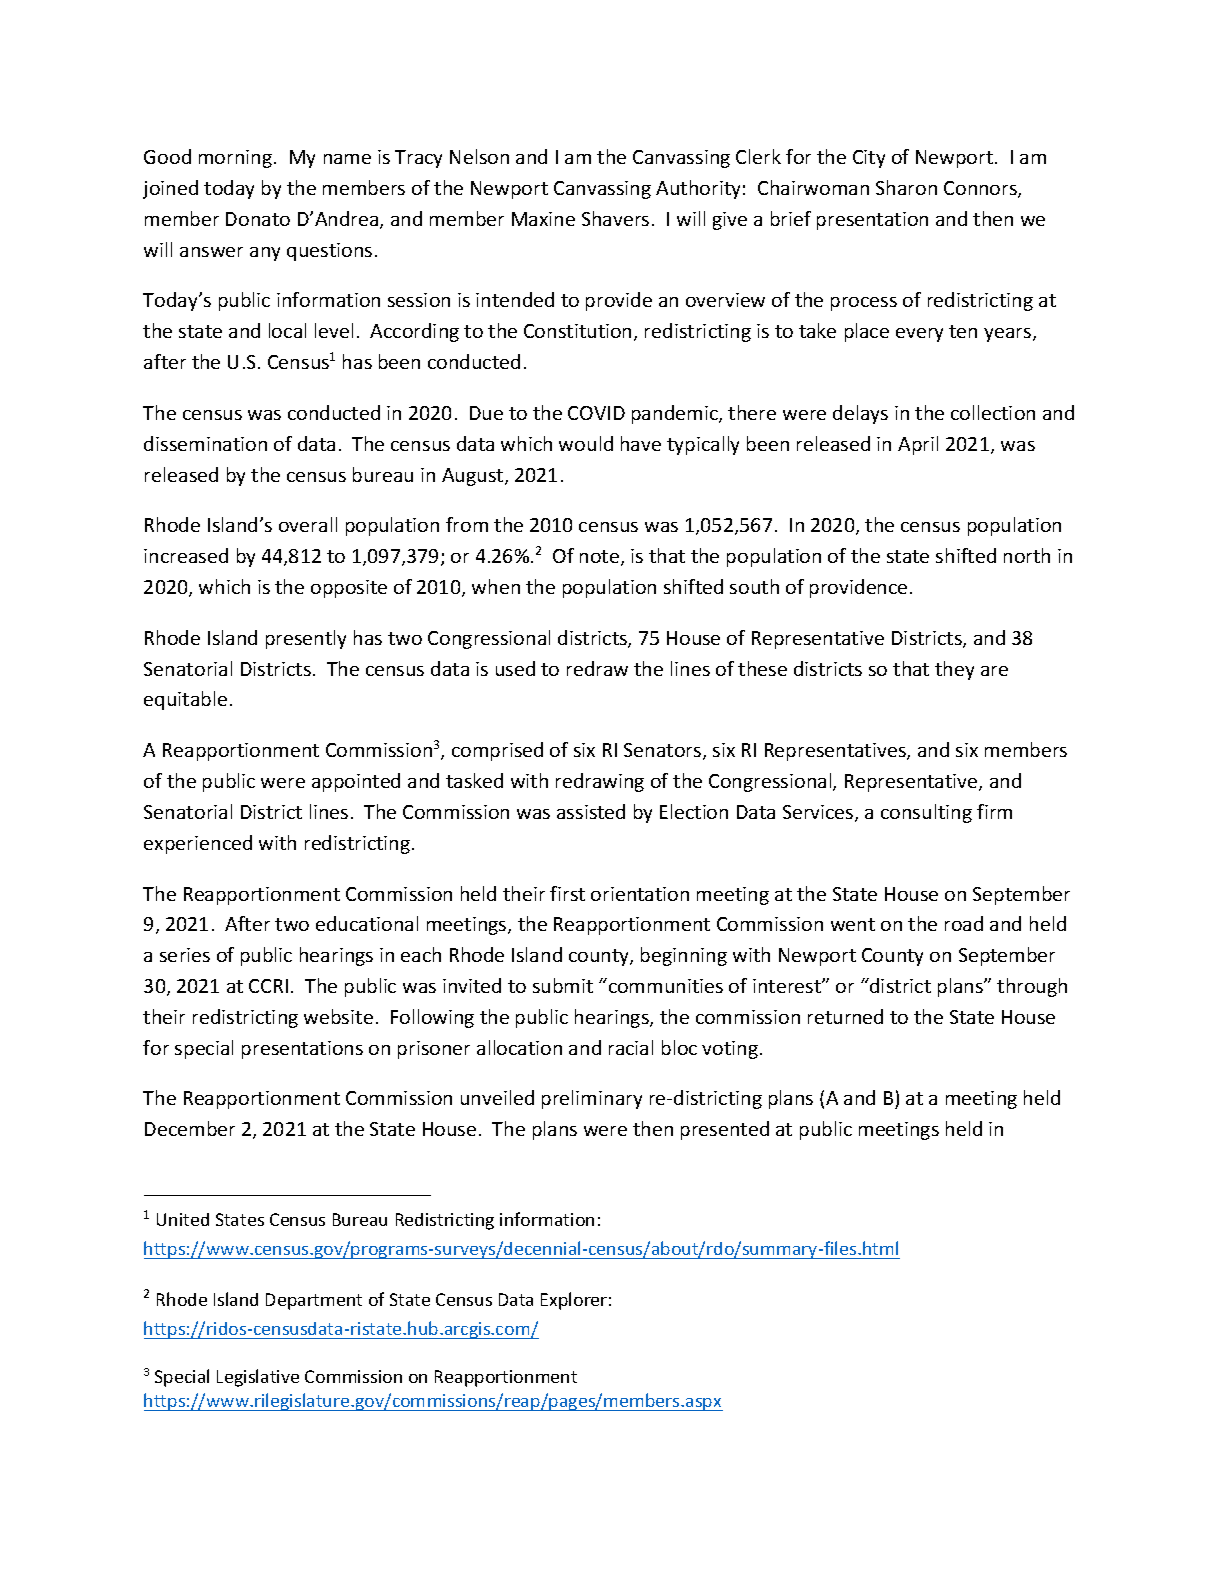 This screenshot has height=1581, width=1222. Describe the element at coordinates (258, 219) in the screenshot. I see `Donato` at that location.
